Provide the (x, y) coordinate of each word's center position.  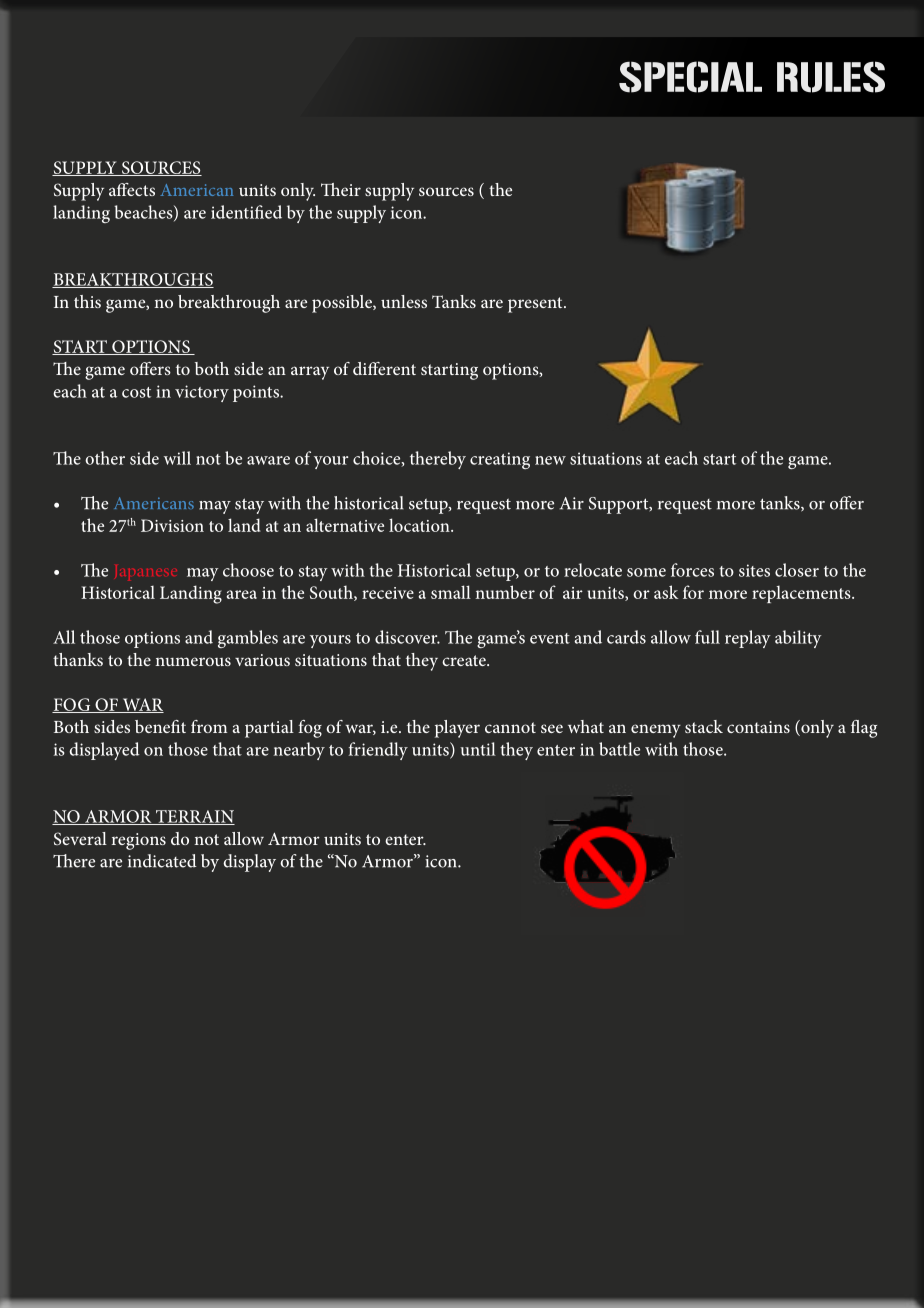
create (465, 660)
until (478, 749)
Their (341, 189)
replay (748, 639)
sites (754, 570)
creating (500, 460)
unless (404, 301)
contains (758, 727)
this (87, 301)
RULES (831, 77)
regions (139, 841)
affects (132, 189)
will (177, 458)
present (536, 305)
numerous (193, 661)
